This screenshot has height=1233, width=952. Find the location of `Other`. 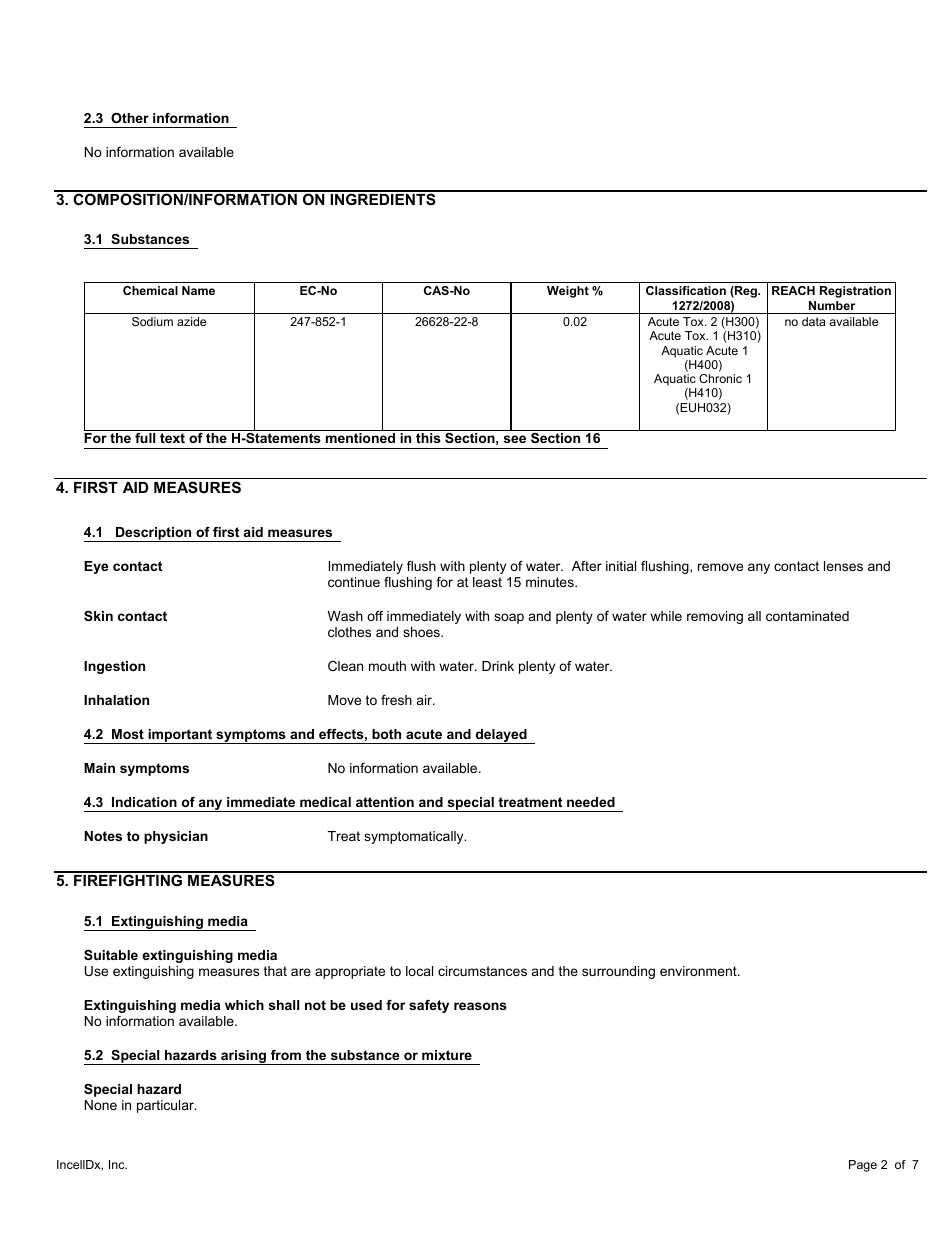

Other is located at coordinates (130, 118).
